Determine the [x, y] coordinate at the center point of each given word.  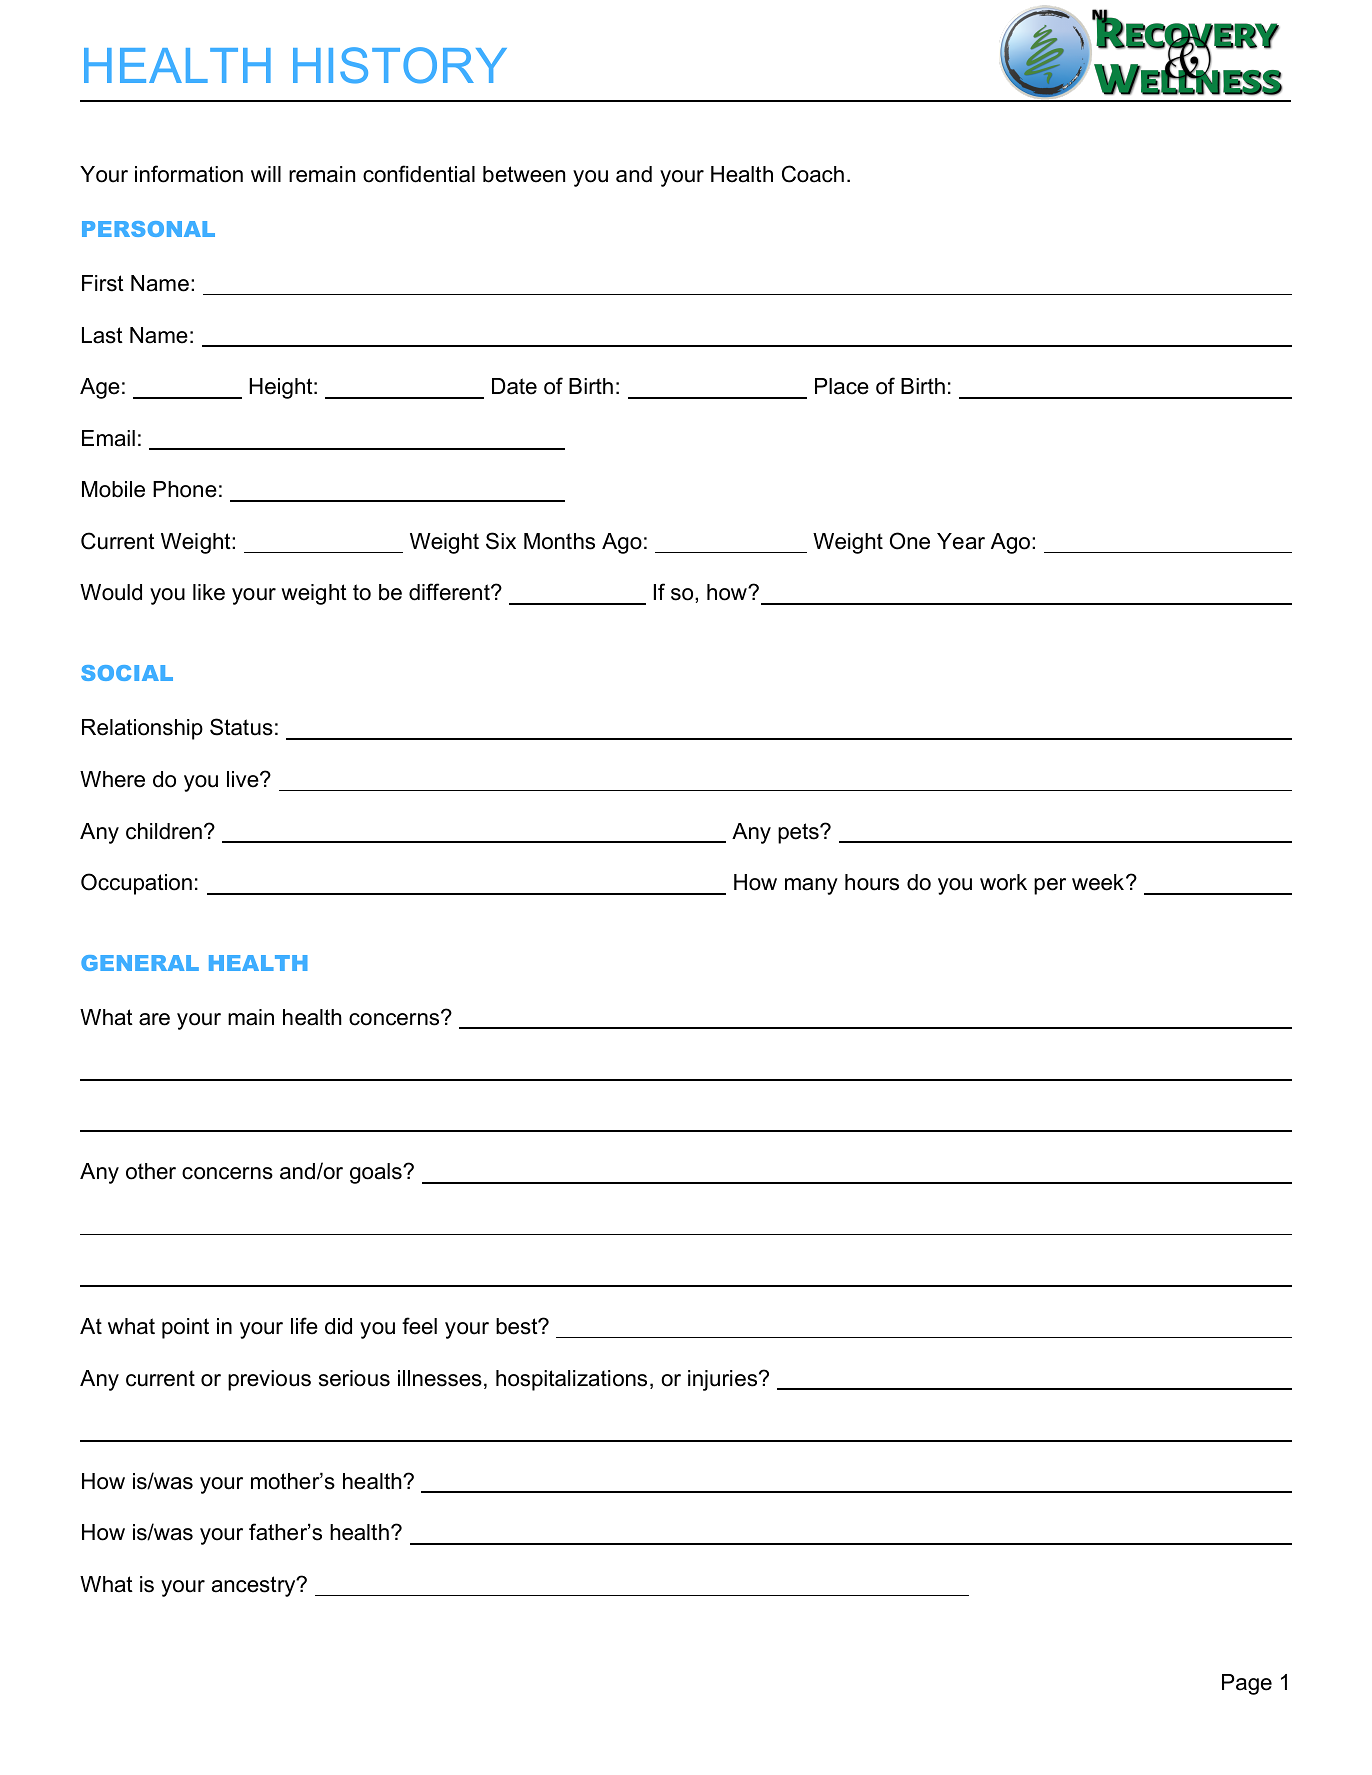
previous [269, 1380]
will [266, 174]
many [811, 886]
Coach [813, 174]
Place [842, 386]
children [164, 831]
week [1099, 882]
